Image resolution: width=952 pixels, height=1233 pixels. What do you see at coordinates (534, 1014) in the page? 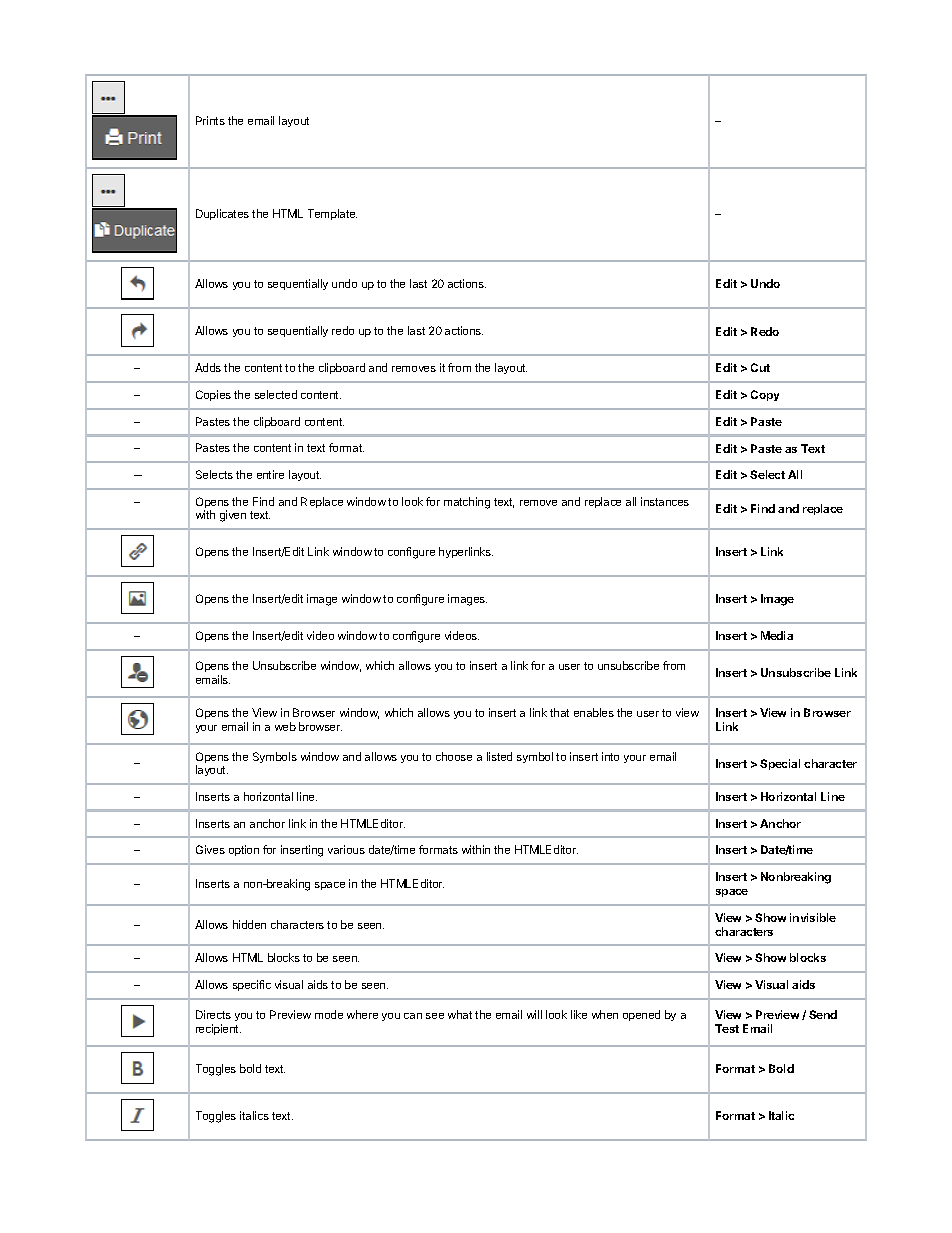
I see `will` at bounding box center [534, 1014].
